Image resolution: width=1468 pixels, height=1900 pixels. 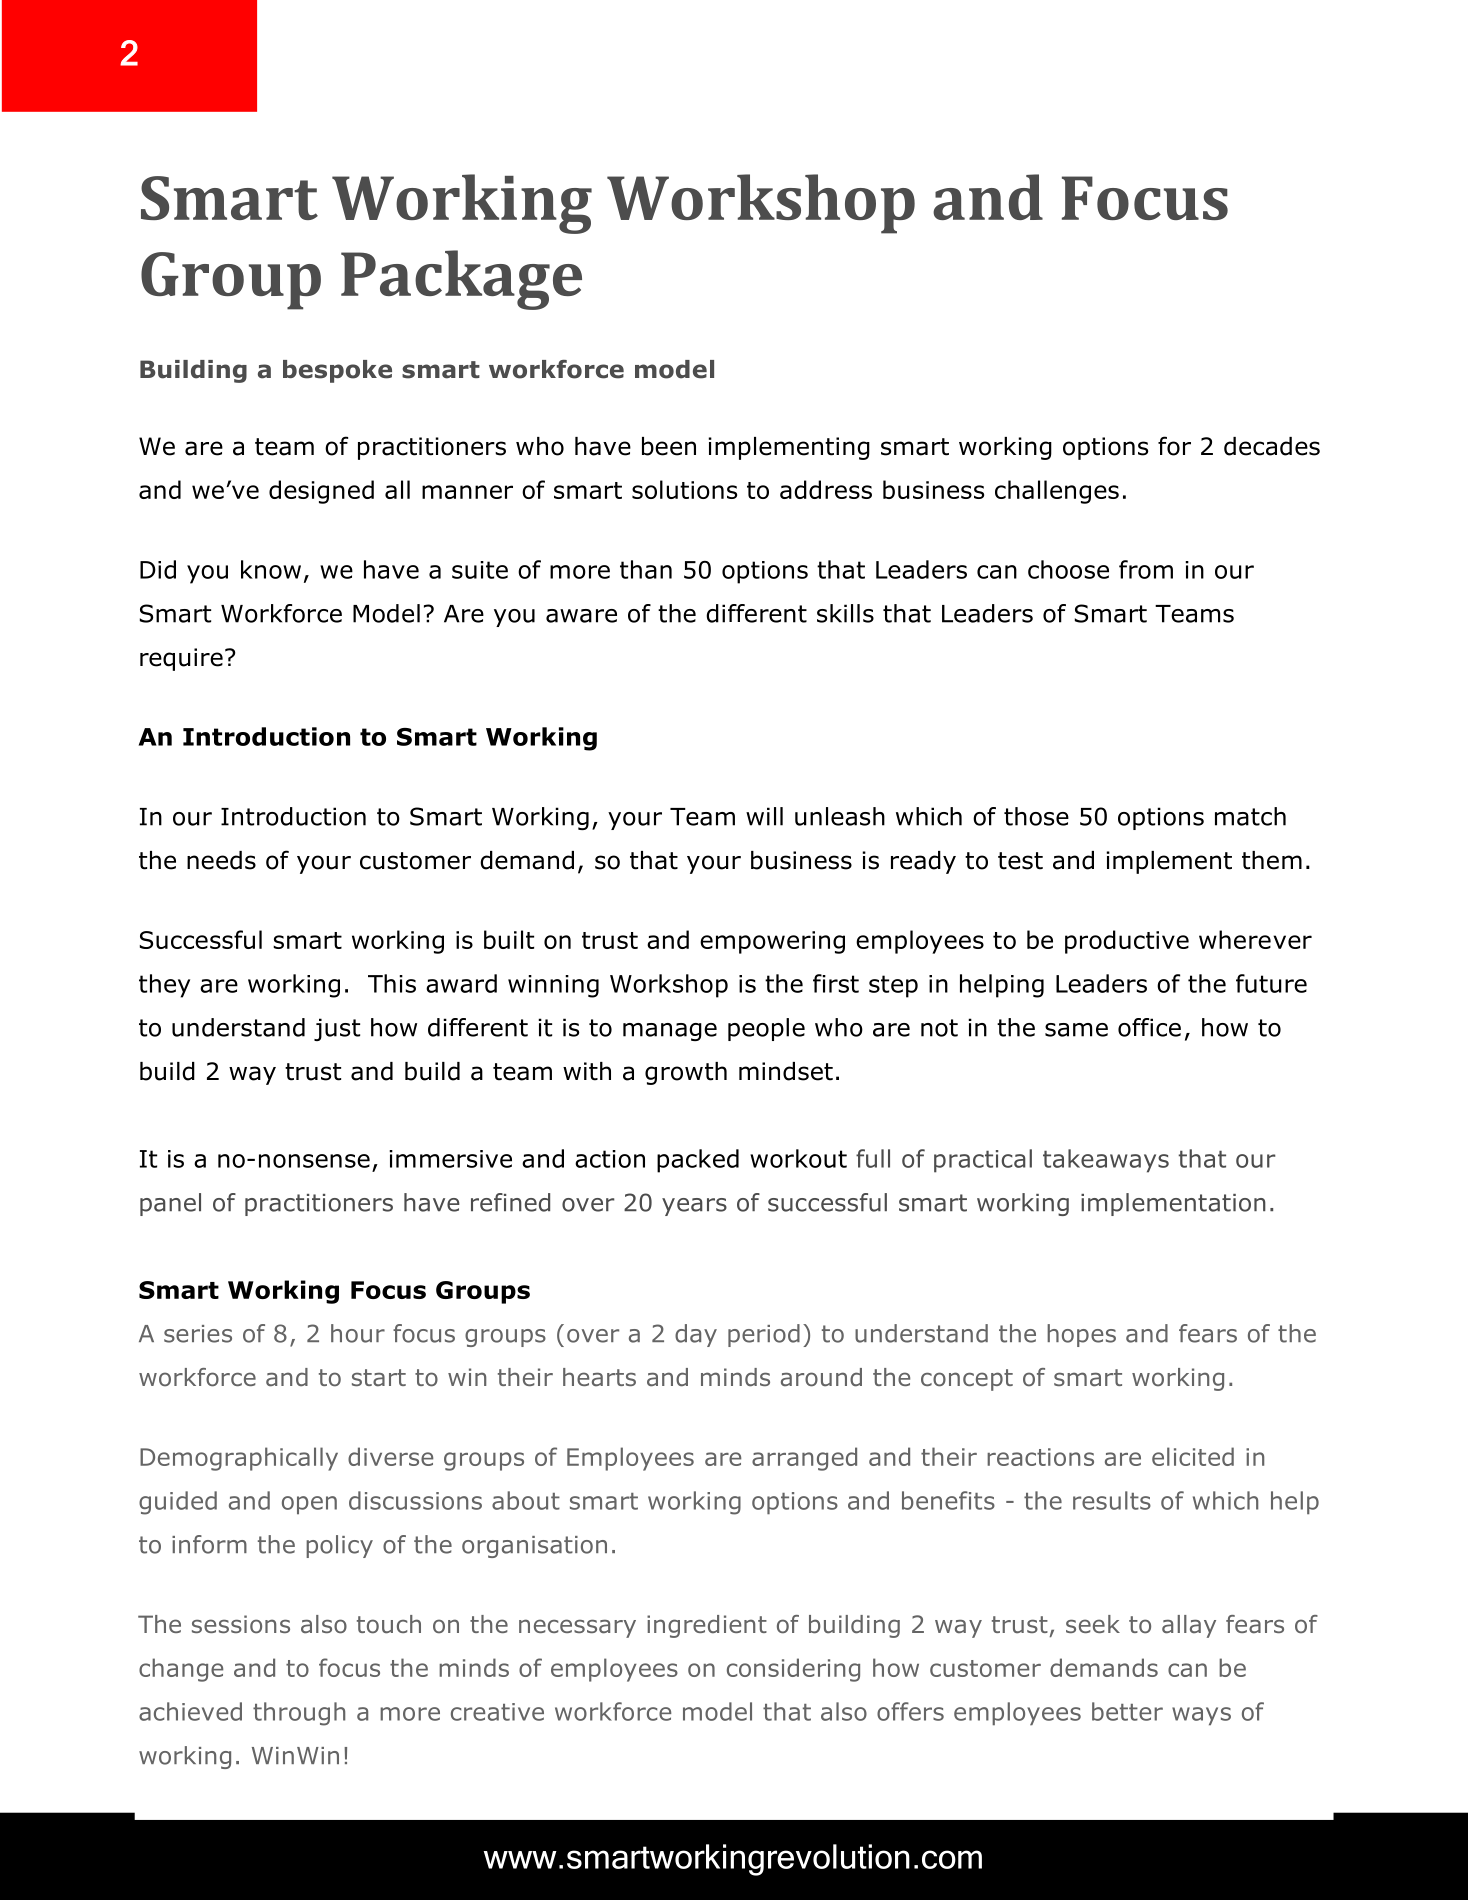 What do you see at coordinates (669, 446) in the screenshot?
I see `been` at bounding box center [669, 446].
